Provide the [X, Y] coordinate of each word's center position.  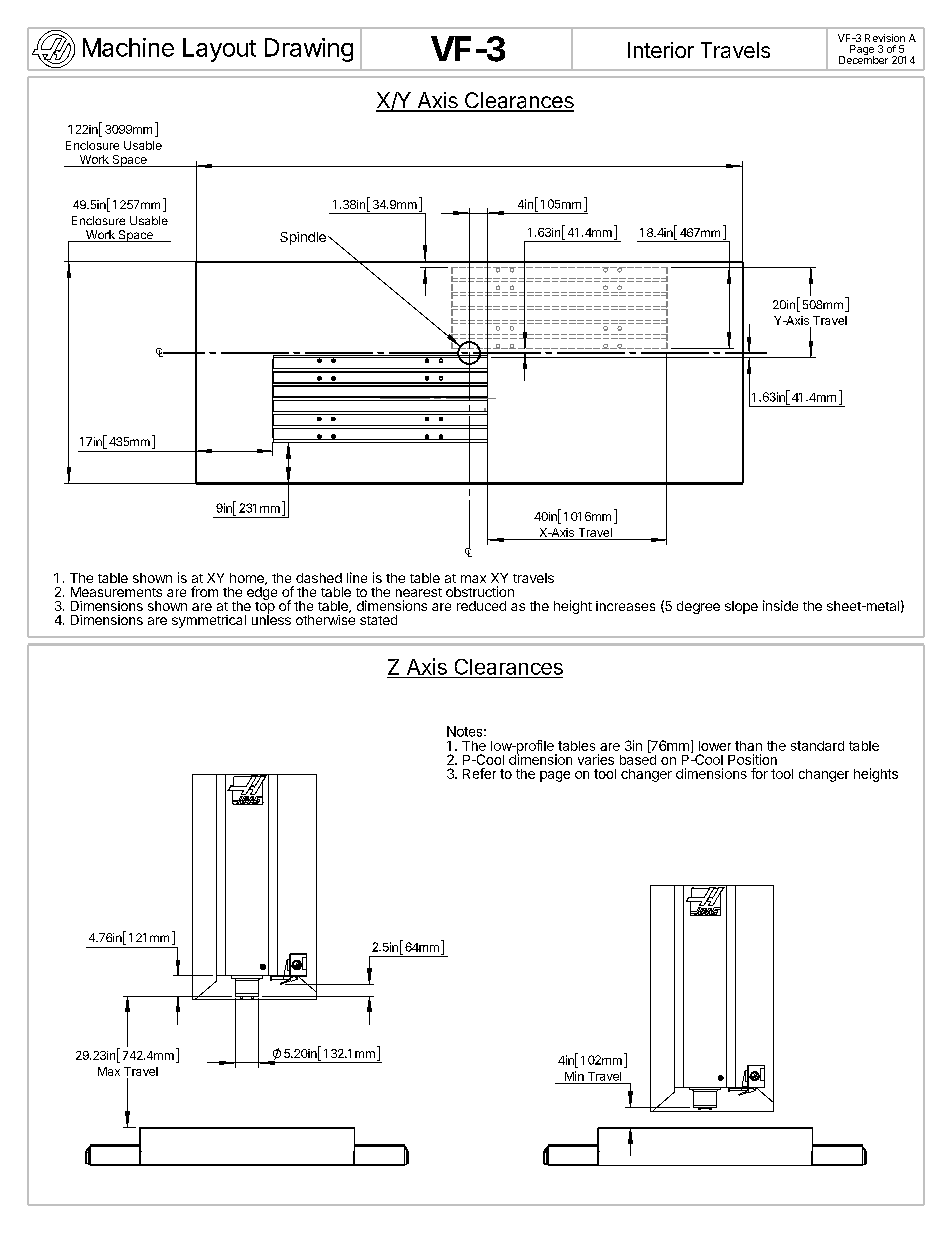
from [204, 591]
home [248, 579]
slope [741, 607]
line [357, 577]
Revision [885, 38]
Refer [479, 773]
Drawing [309, 50]
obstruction [480, 591]
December [863, 59]
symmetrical [209, 621]
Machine [128, 47]
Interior [661, 50]
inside [780, 605]
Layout [219, 50]
